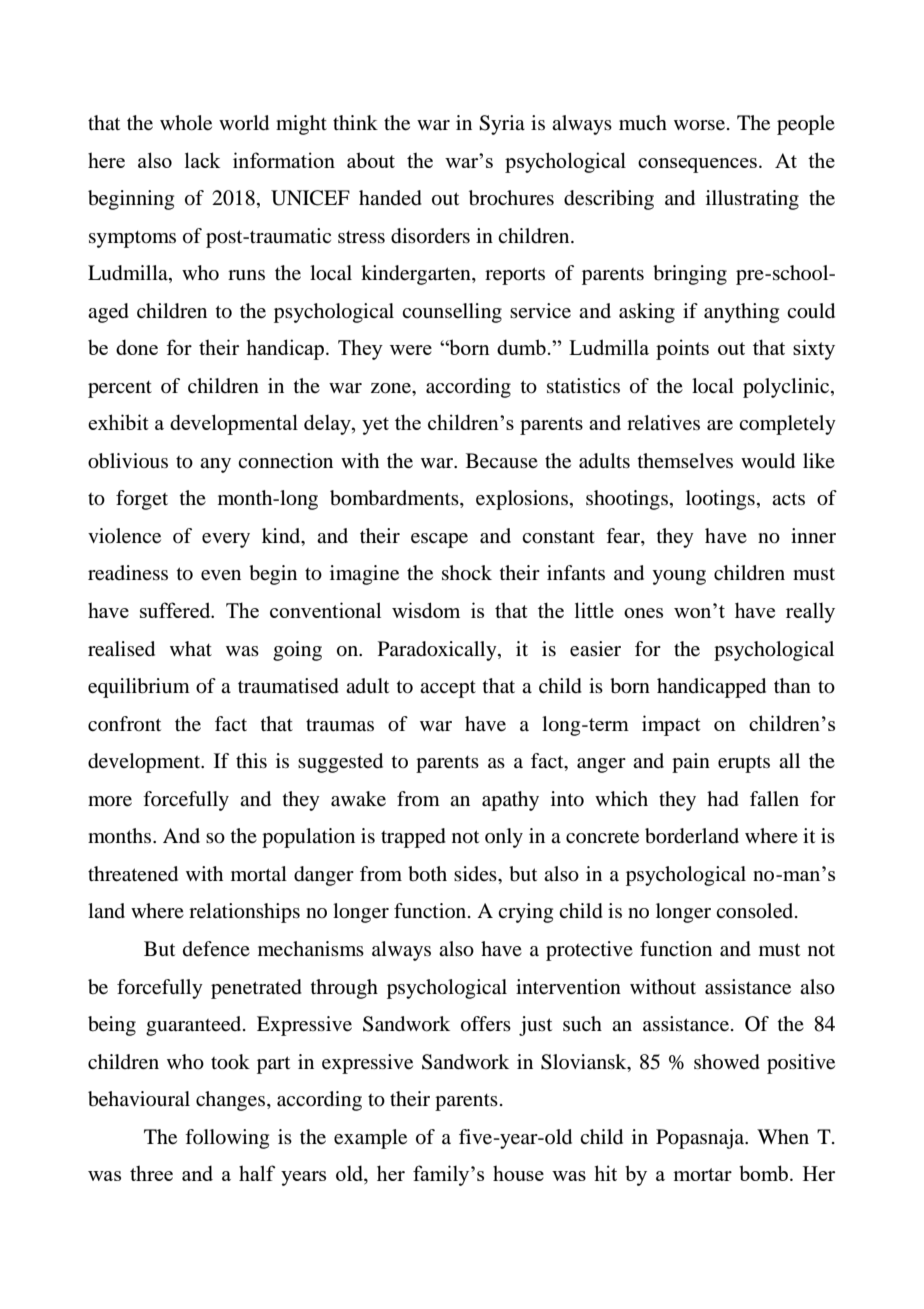 Image resolution: width=924 pixels, height=1309 pixels. I want to click on When, so click(783, 1137).
